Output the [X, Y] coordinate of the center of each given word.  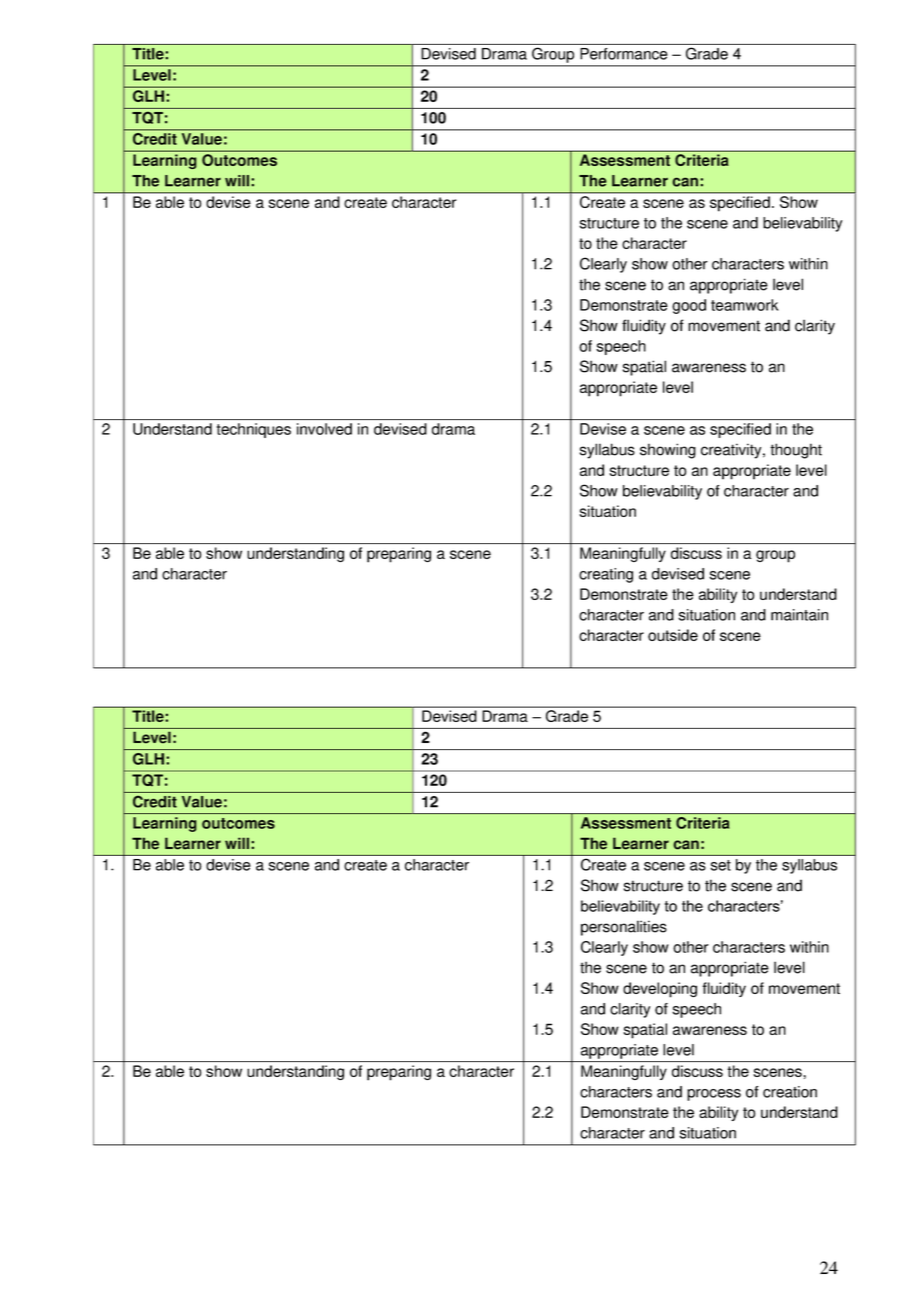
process [714, 1095]
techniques [254, 430]
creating [606, 575]
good [689, 306]
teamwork [745, 305]
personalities [624, 928]
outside [673, 635]
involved [324, 429]
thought [796, 451]
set [720, 865]
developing [660, 990]
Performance [623, 54]
